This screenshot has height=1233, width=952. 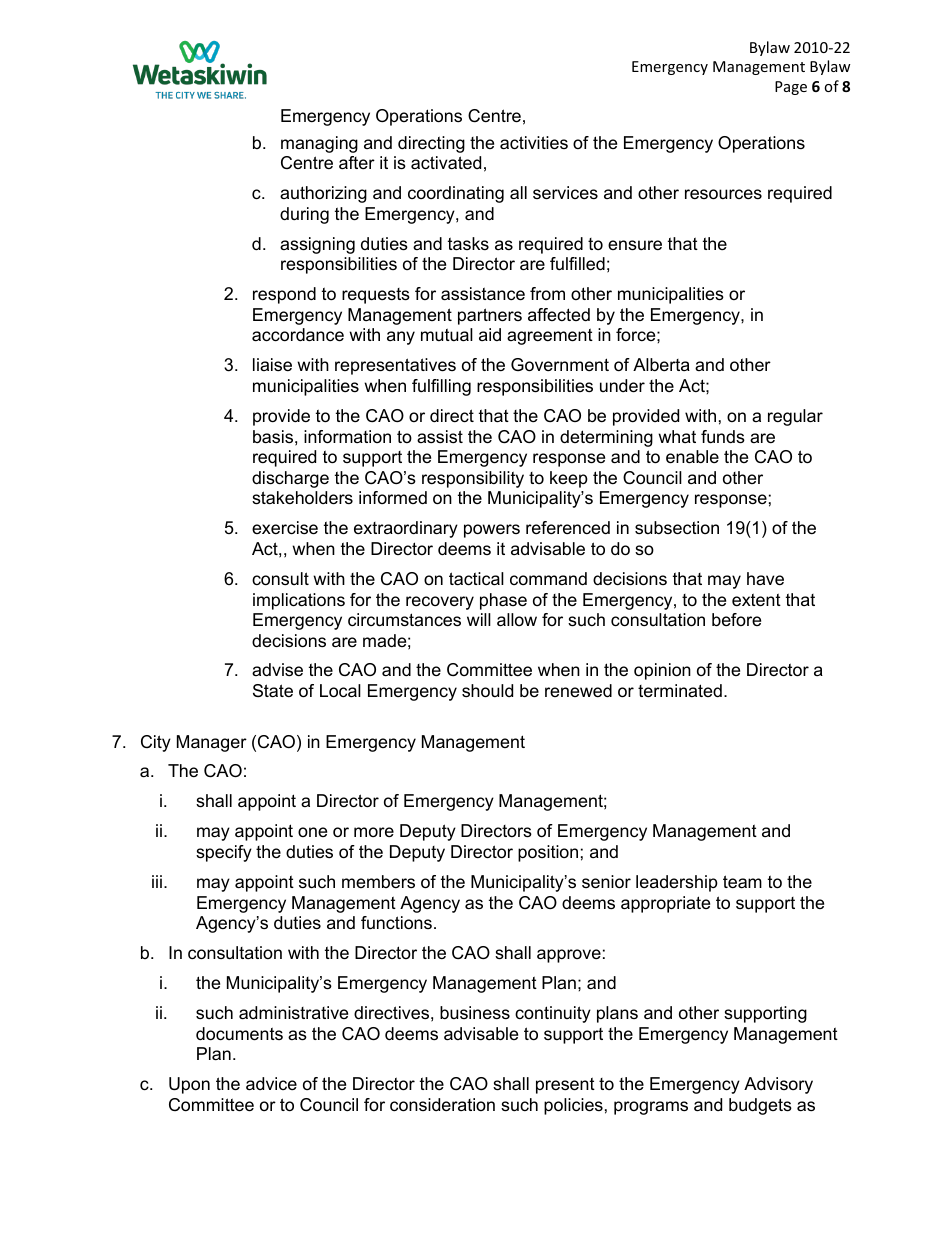 What do you see at coordinates (742, 881) in the screenshot?
I see `team` at bounding box center [742, 881].
